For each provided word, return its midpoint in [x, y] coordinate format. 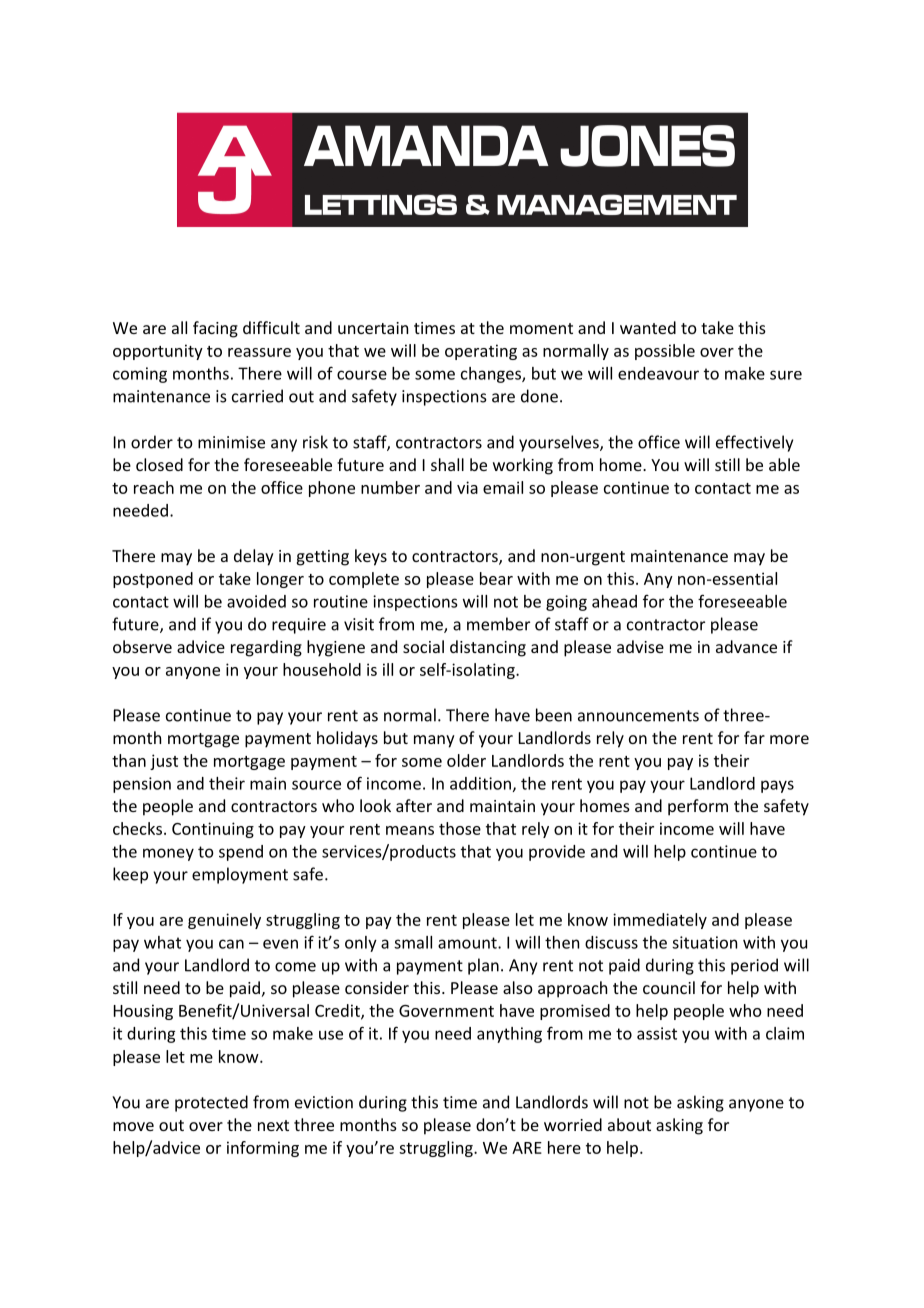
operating [481, 352]
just [164, 762]
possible [665, 352]
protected [211, 1103]
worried [573, 1124]
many [434, 741]
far [754, 737]
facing [215, 329]
